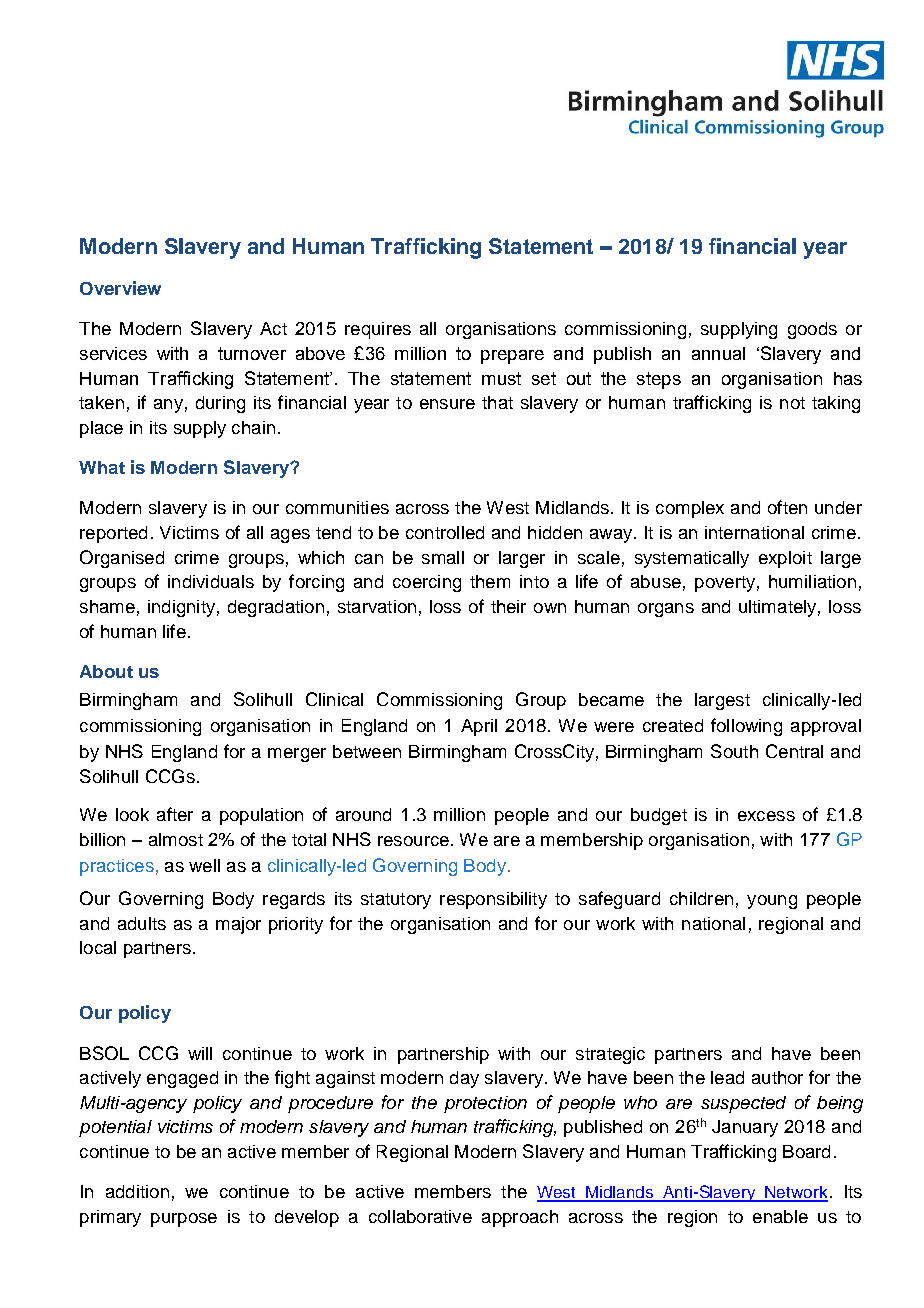 The width and height of the screenshot is (924, 1308). Describe the element at coordinates (184, 1220) in the screenshot. I see `purpose` at that location.
